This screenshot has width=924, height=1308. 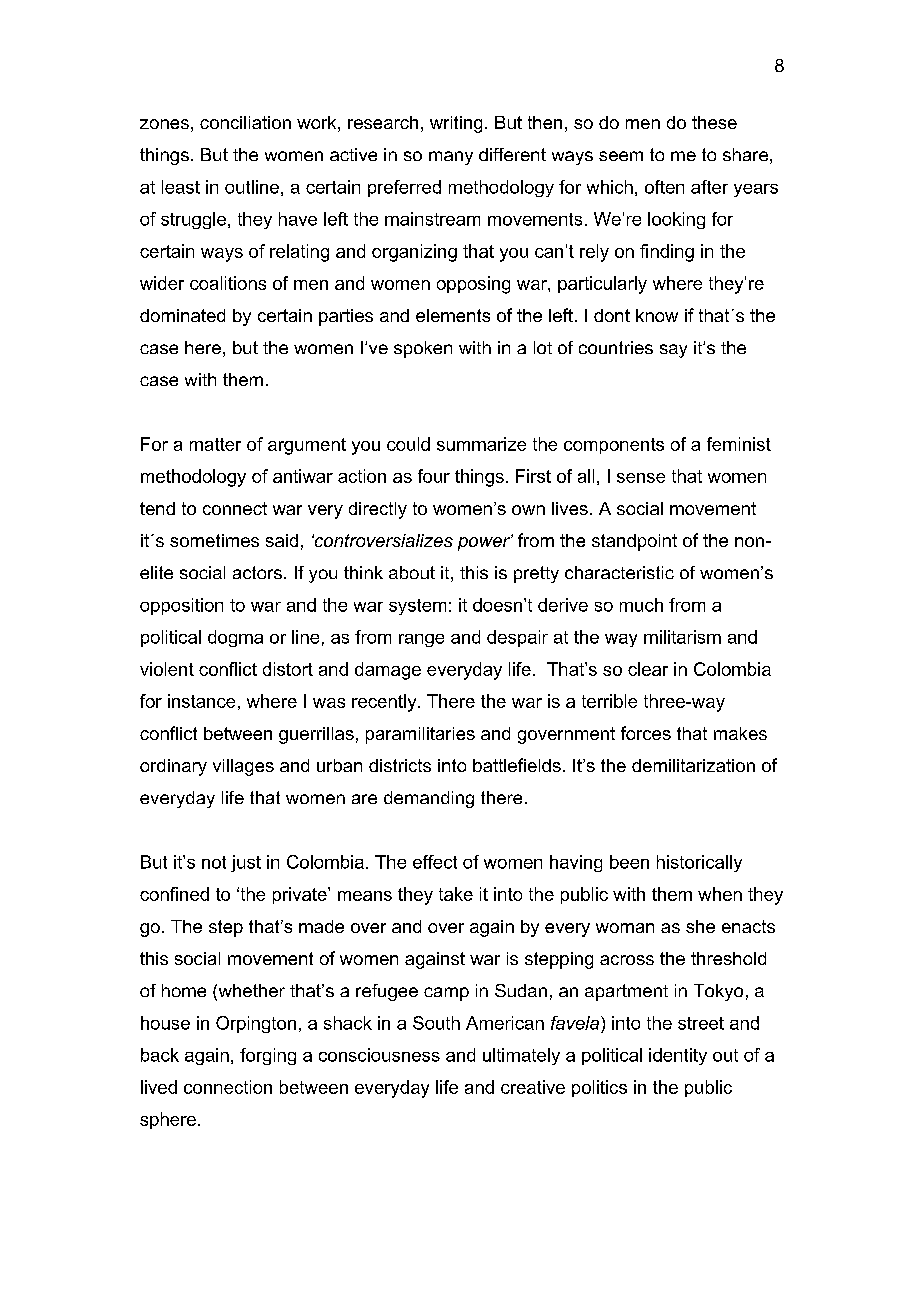 I want to click on conciliation, so click(x=245, y=122).
